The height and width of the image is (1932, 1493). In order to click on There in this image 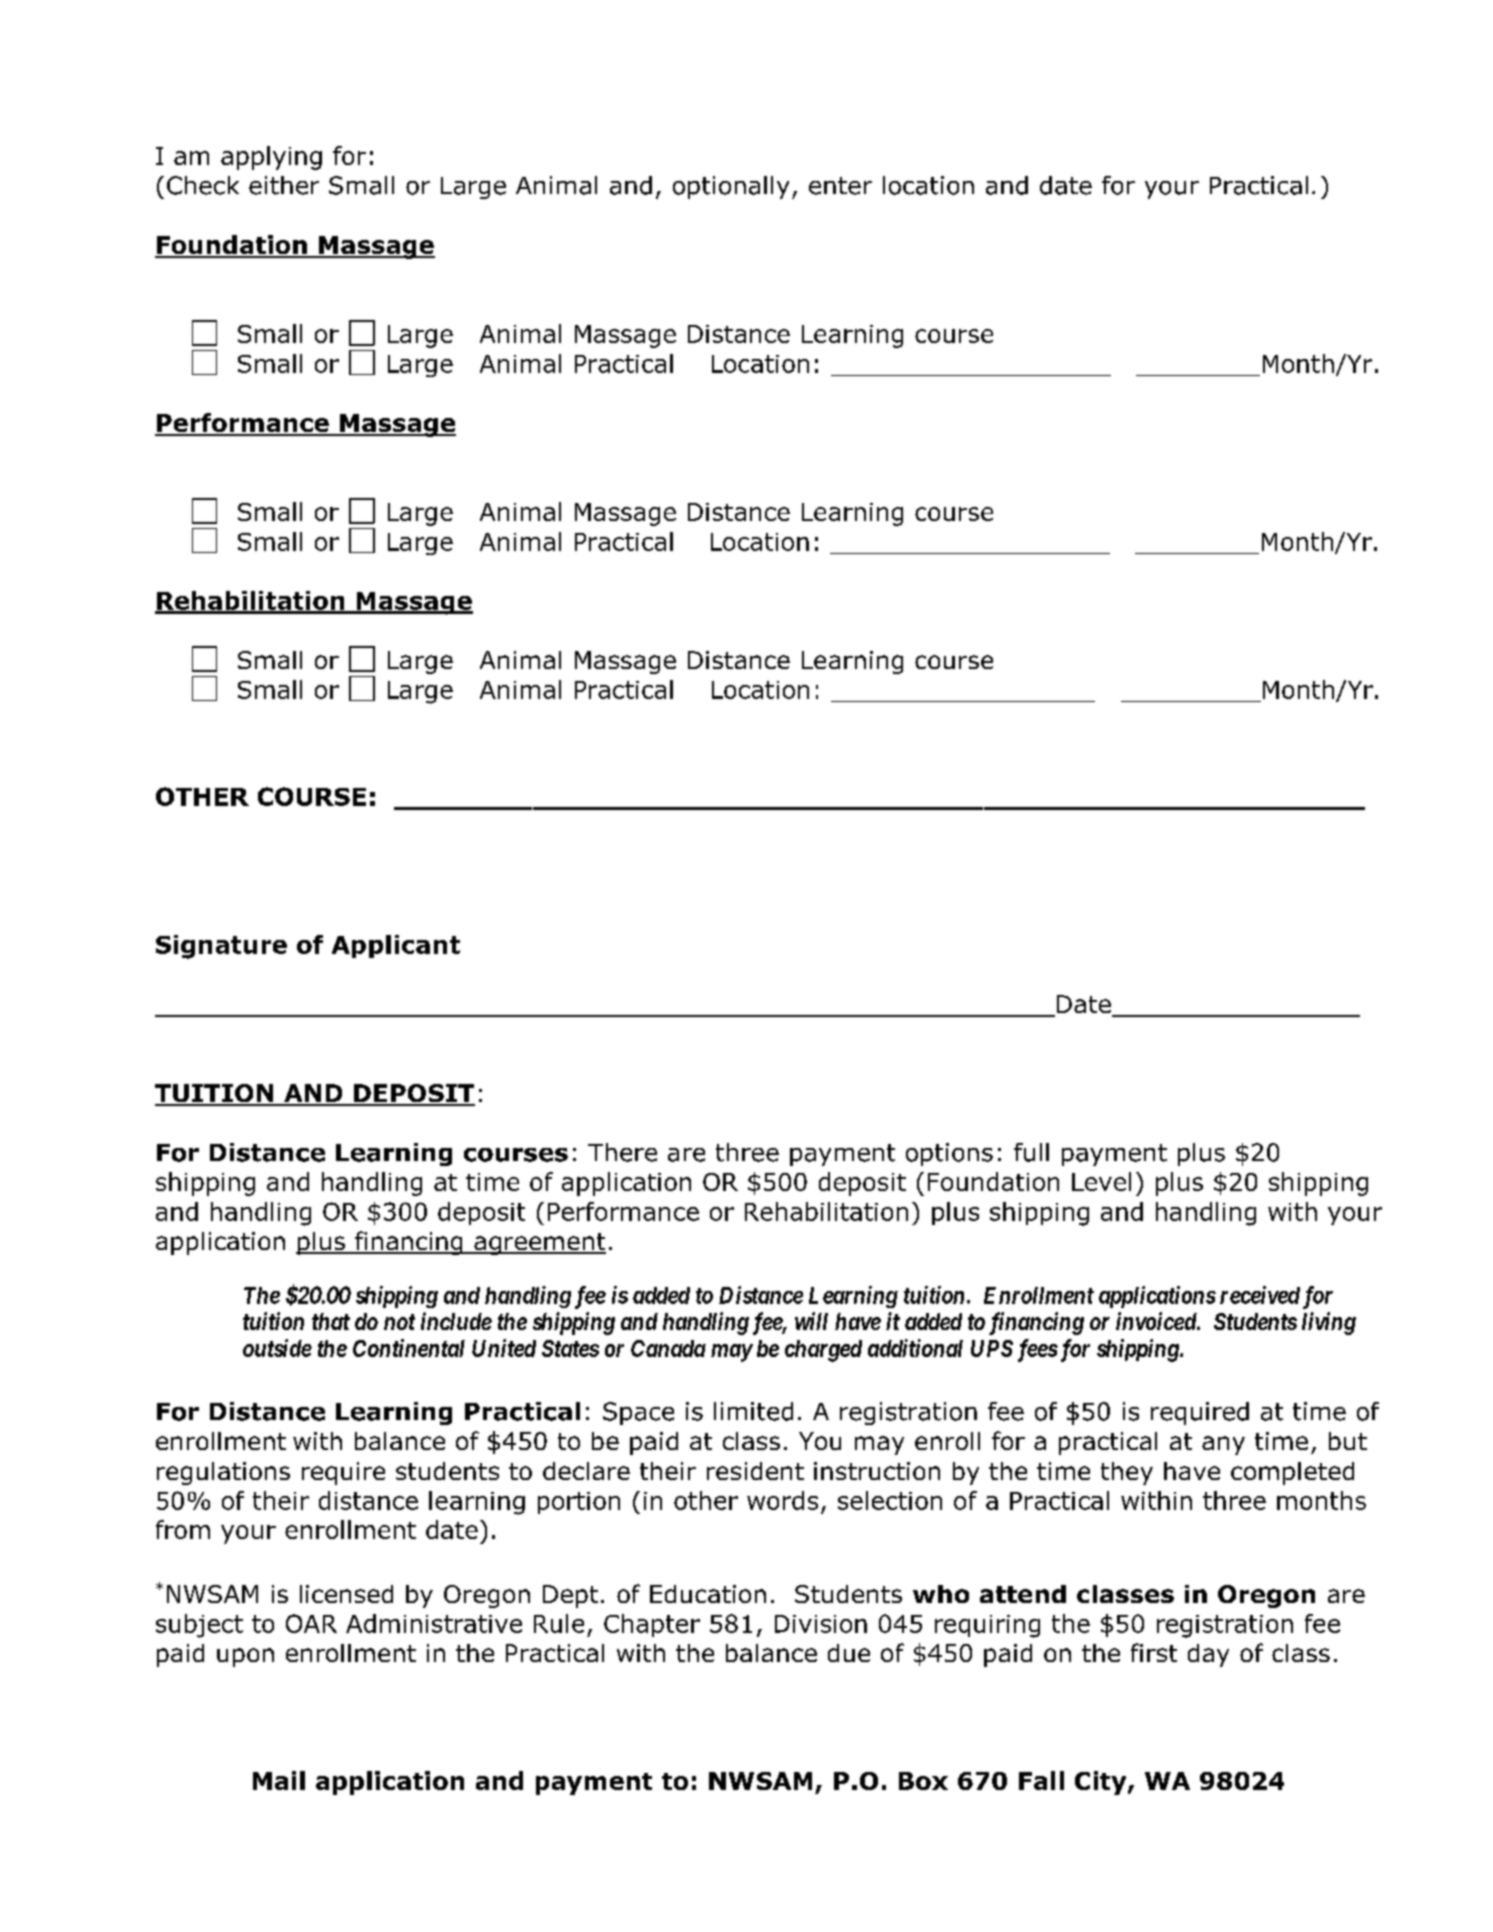, I will do `click(622, 1152)`.
